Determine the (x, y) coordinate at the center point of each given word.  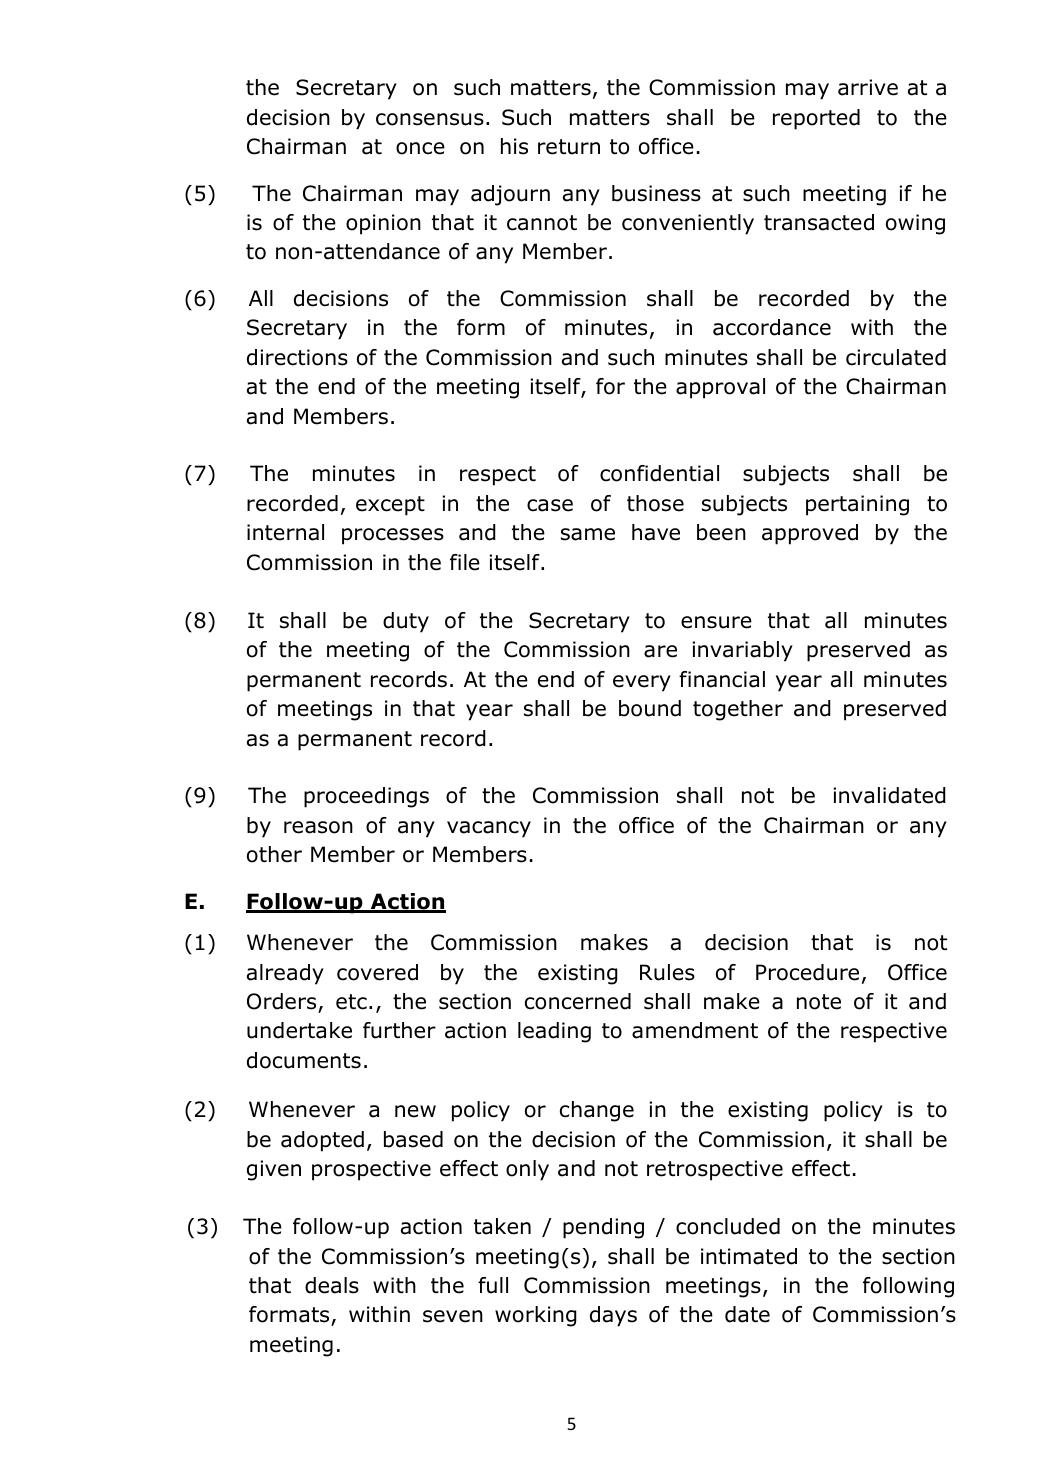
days (613, 1316)
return (569, 147)
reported (816, 119)
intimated (749, 1256)
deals (332, 1285)
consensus (430, 119)
